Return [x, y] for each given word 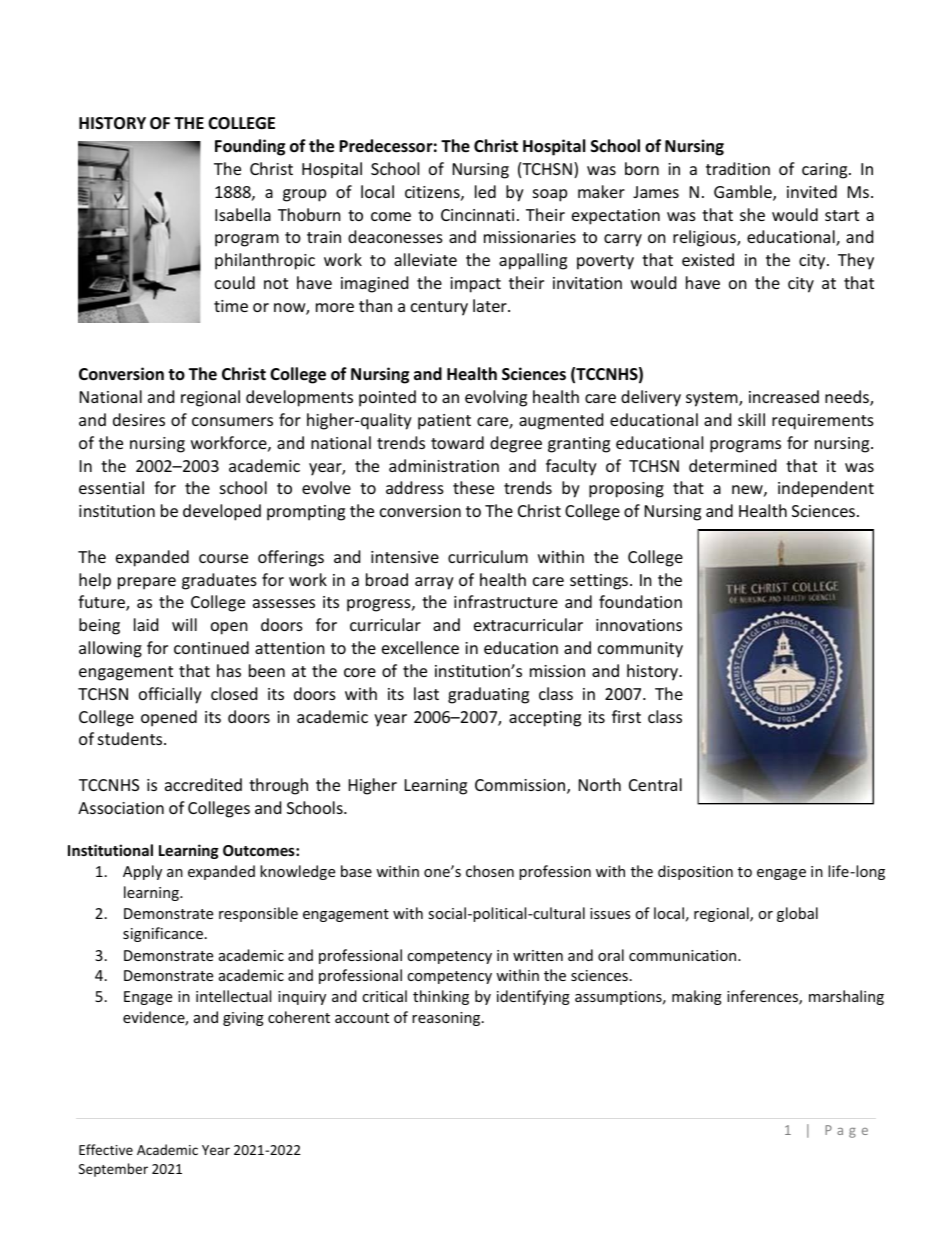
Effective [106, 1149]
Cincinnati [477, 215]
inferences [763, 997]
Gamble [744, 193]
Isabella [243, 214]
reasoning [447, 1019]
